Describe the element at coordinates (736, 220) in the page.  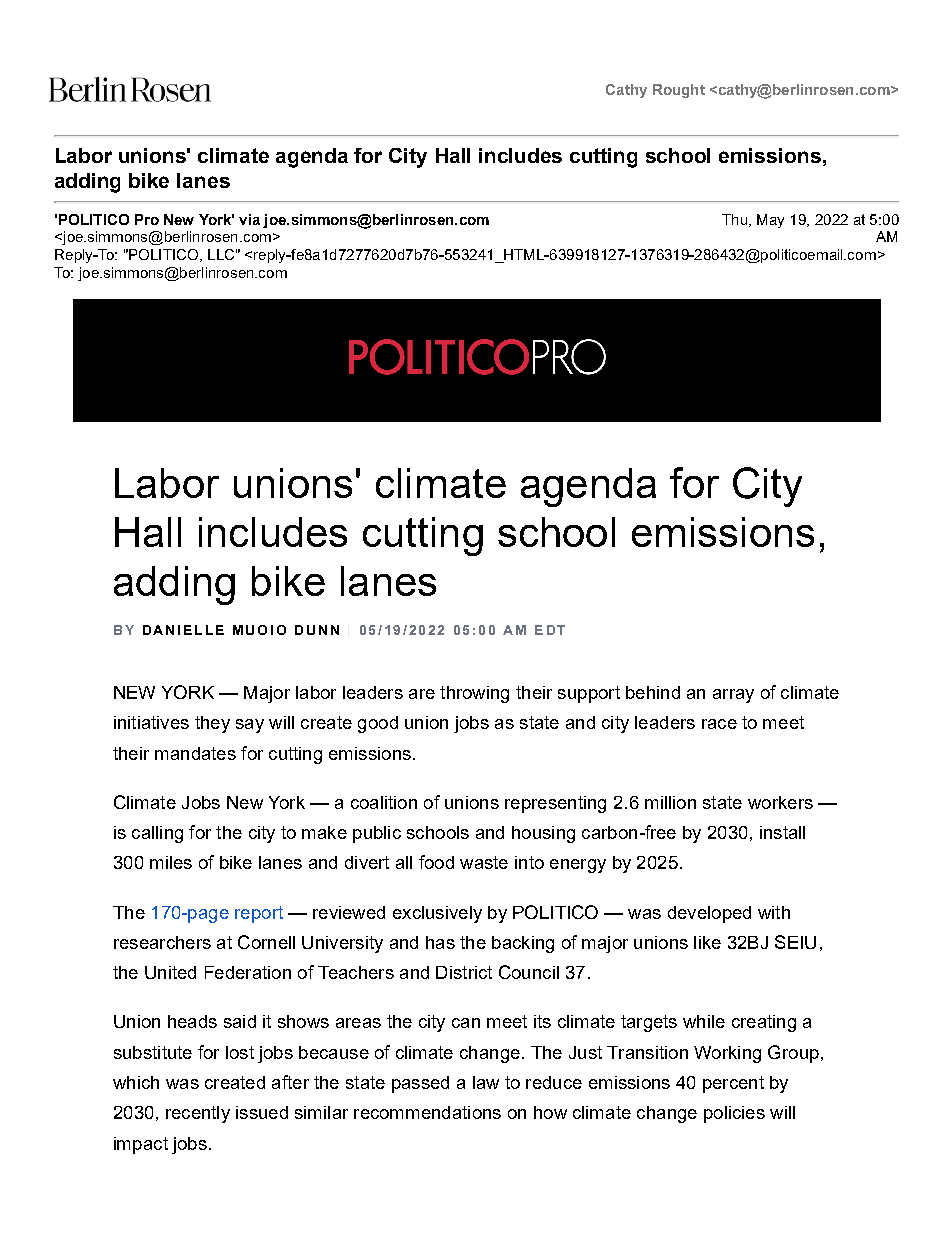
I see `Thu` at that location.
